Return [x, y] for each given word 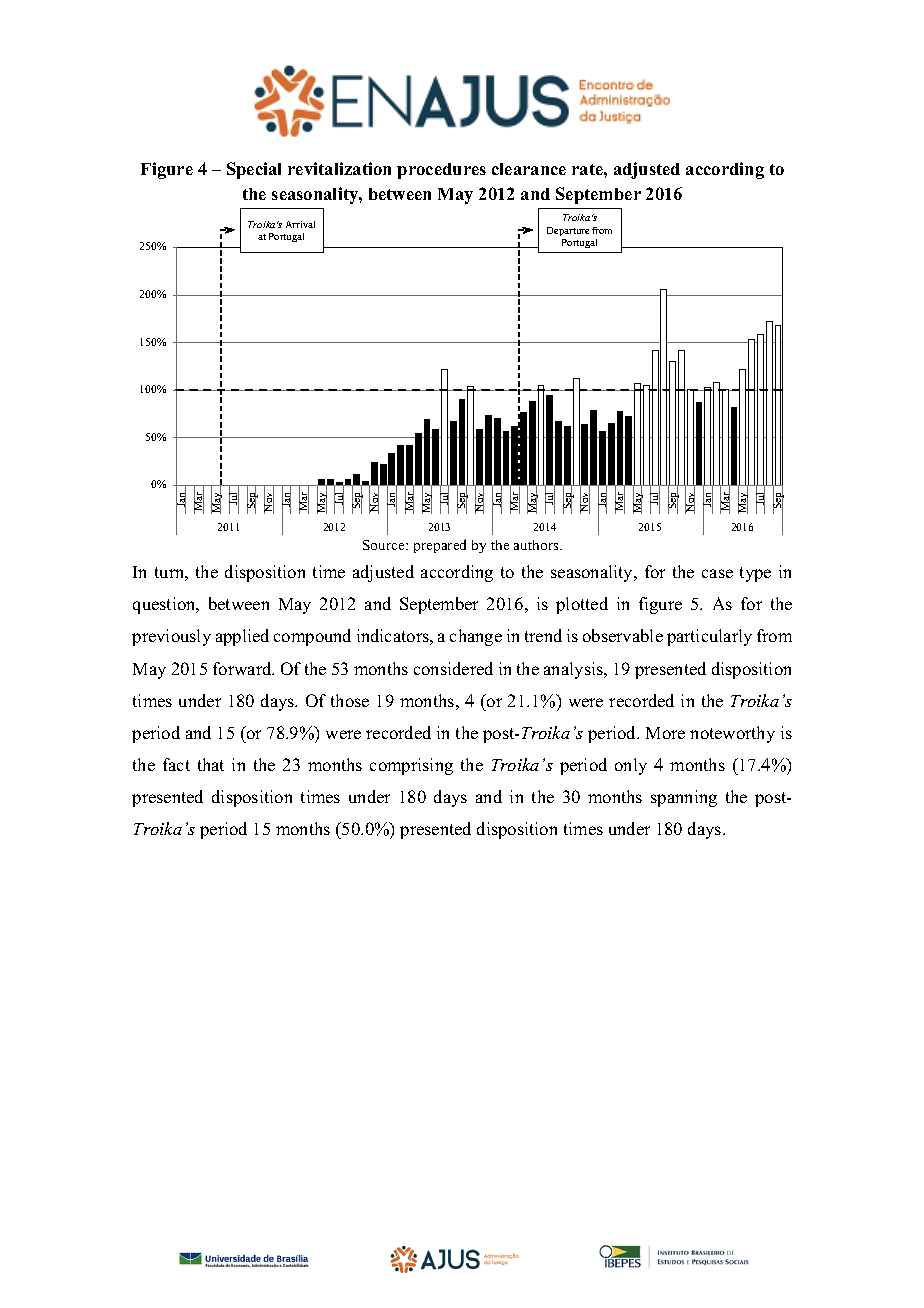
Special [254, 170]
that [211, 764]
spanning [684, 798]
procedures [441, 171]
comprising [411, 766]
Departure [568, 231]
